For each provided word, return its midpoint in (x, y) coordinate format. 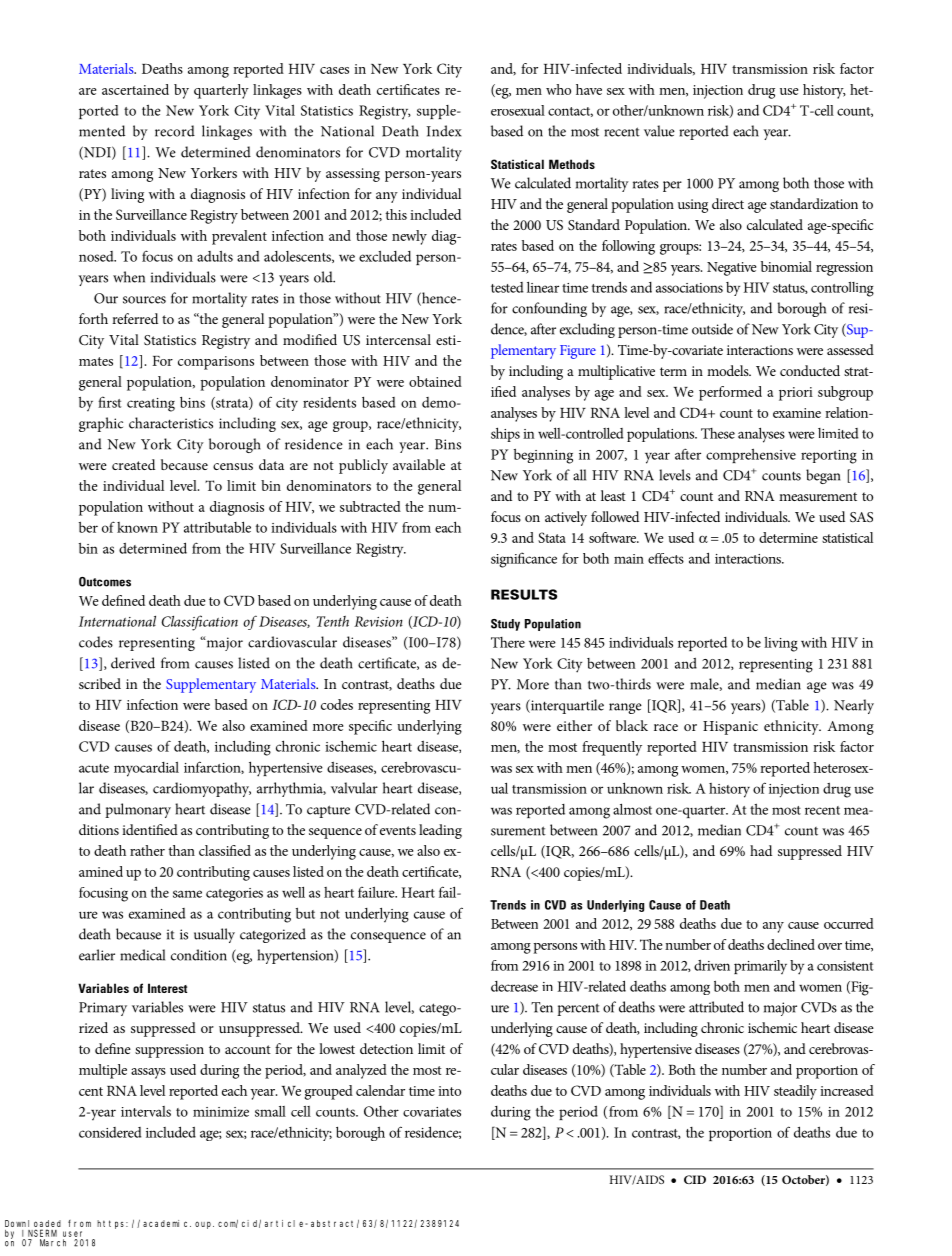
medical (142, 955)
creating (151, 405)
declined (791, 944)
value (659, 131)
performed (730, 393)
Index (443, 131)
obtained (435, 381)
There (508, 642)
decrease (514, 986)
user (72, 1234)
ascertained (135, 89)
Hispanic (730, 728)
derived (133, 663)
